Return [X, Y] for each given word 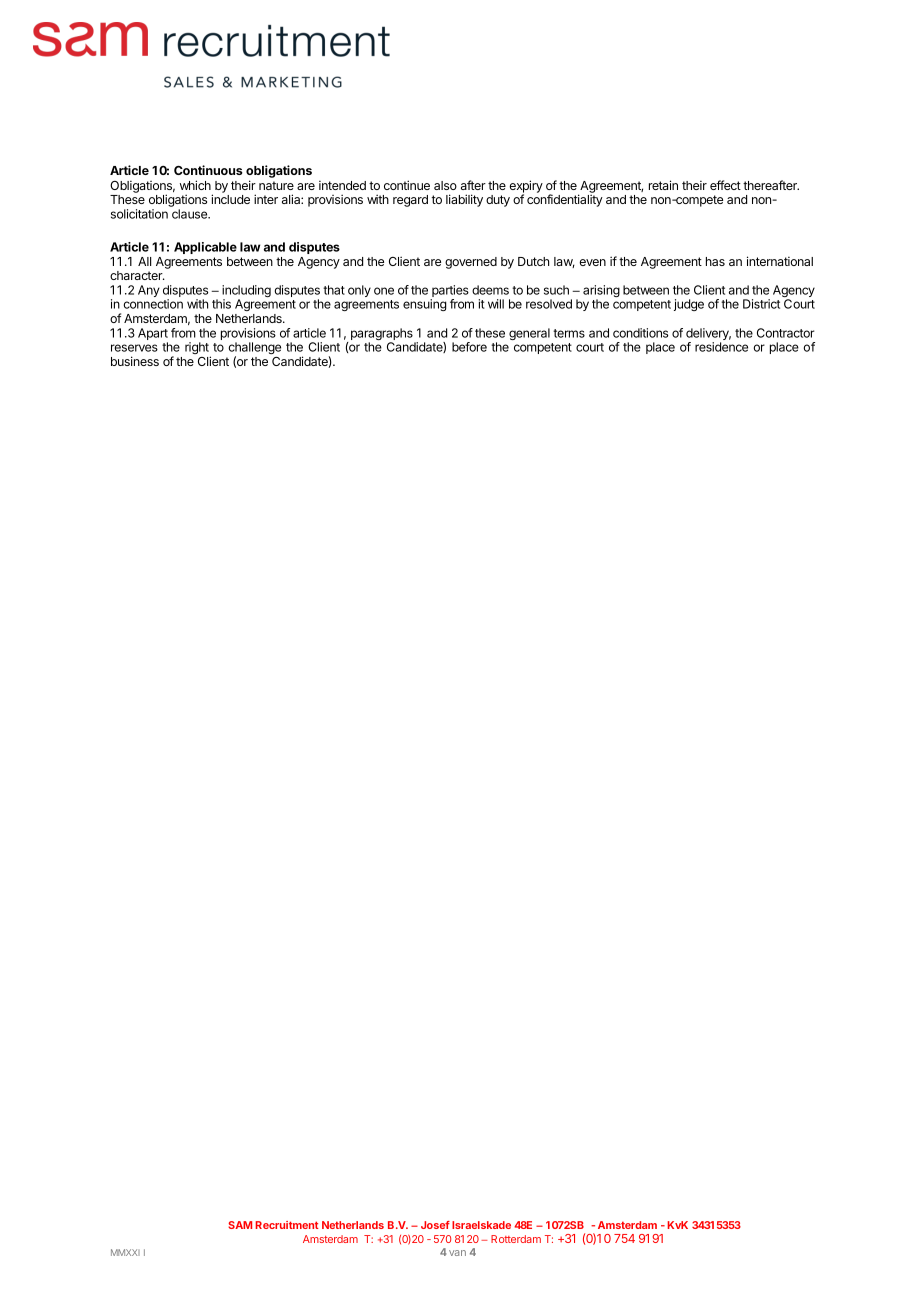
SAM [240, 1225]
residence [721, 347]
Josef [435, 1225]
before [469, 347]
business [135, 361]
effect [725, 185]
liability [464, 200]
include [230, 199]
